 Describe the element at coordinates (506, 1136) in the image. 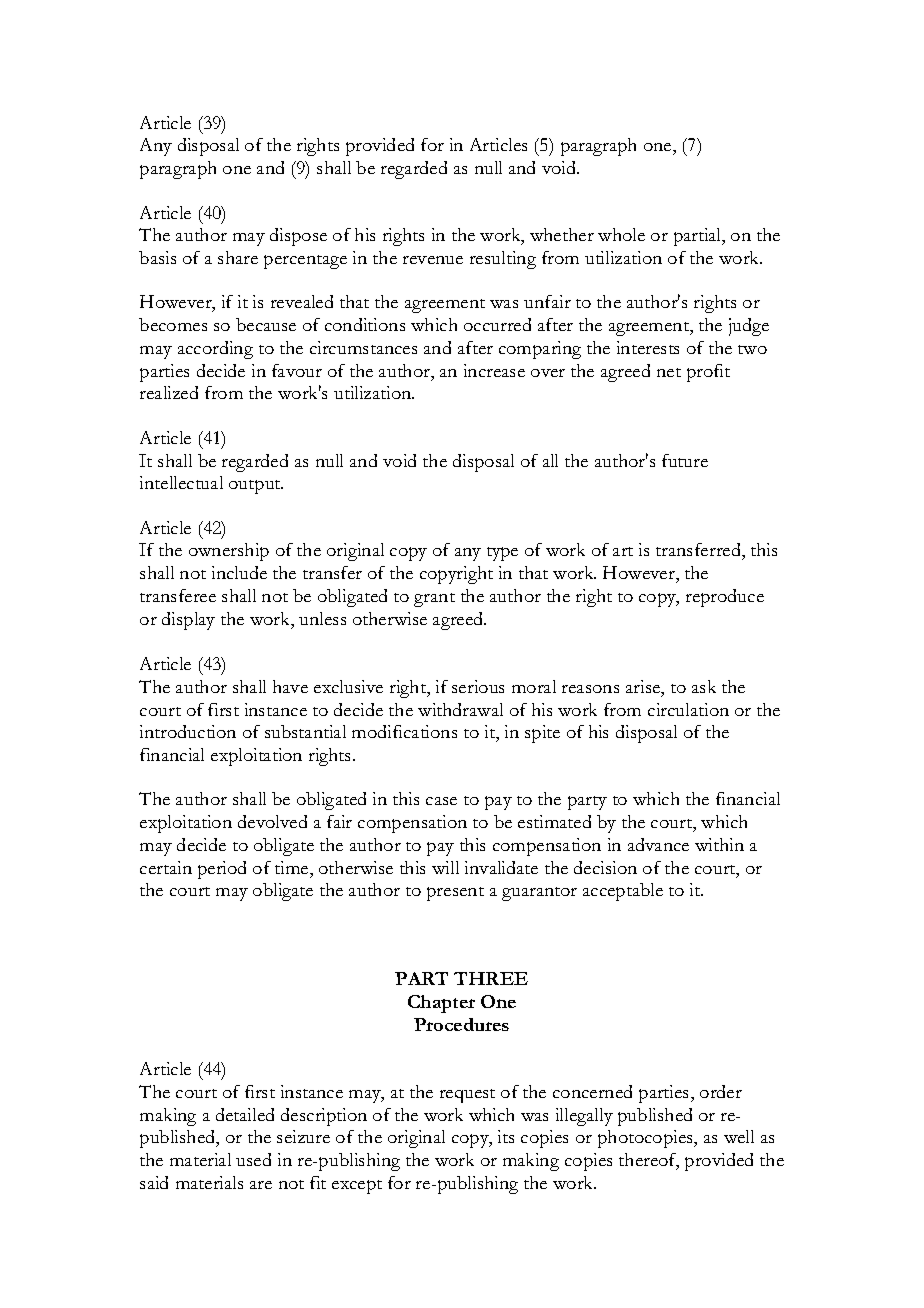

I see `its` at that location.
